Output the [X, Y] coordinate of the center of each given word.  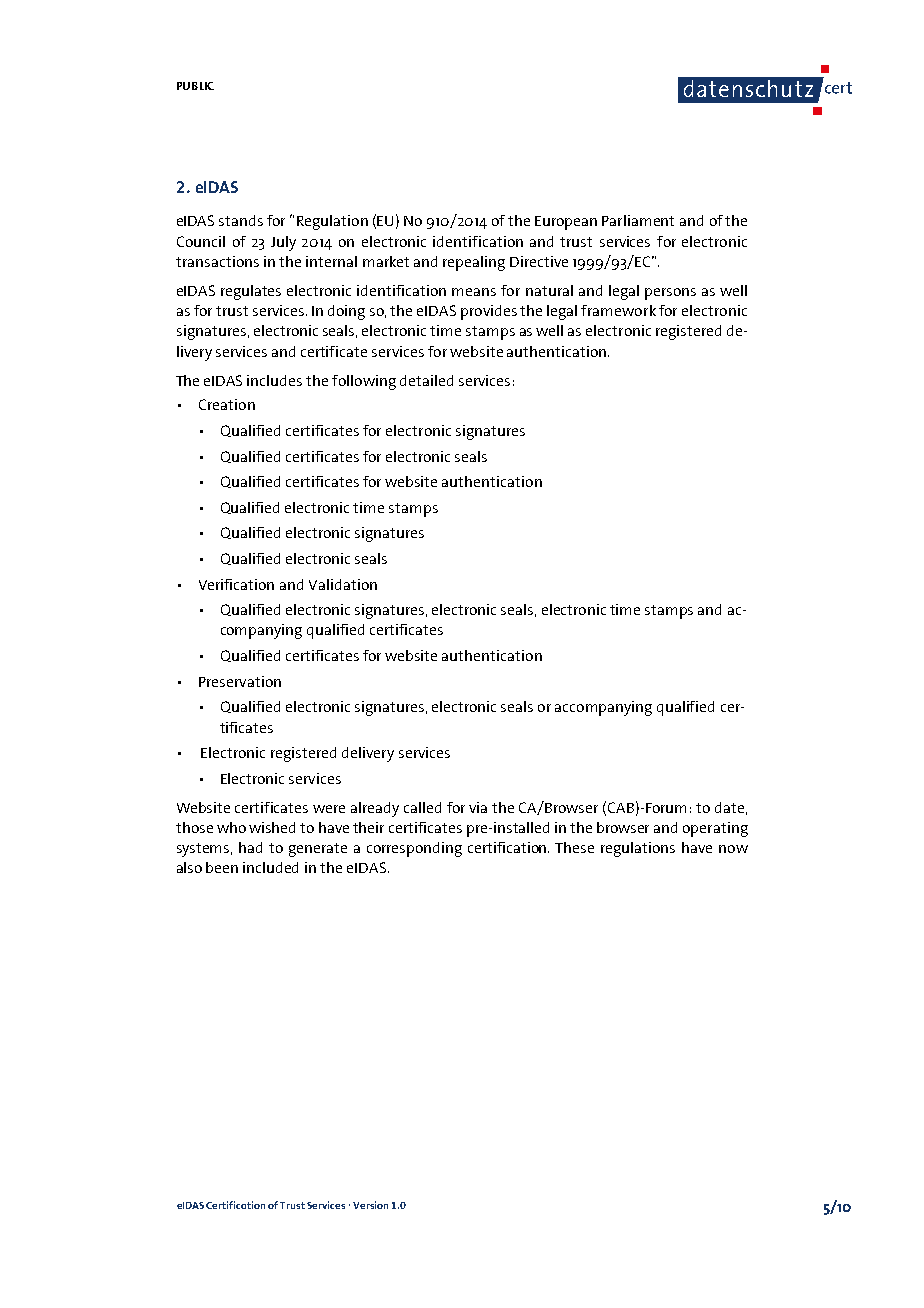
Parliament [638, 220]
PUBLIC [195, 86]
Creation [227, 404]
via [478, 807]
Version [370, 1205]
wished [272, 827]
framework [618, 310]
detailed [426, 380]
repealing [474, 263]
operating [715, 829]
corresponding [414, 849]
